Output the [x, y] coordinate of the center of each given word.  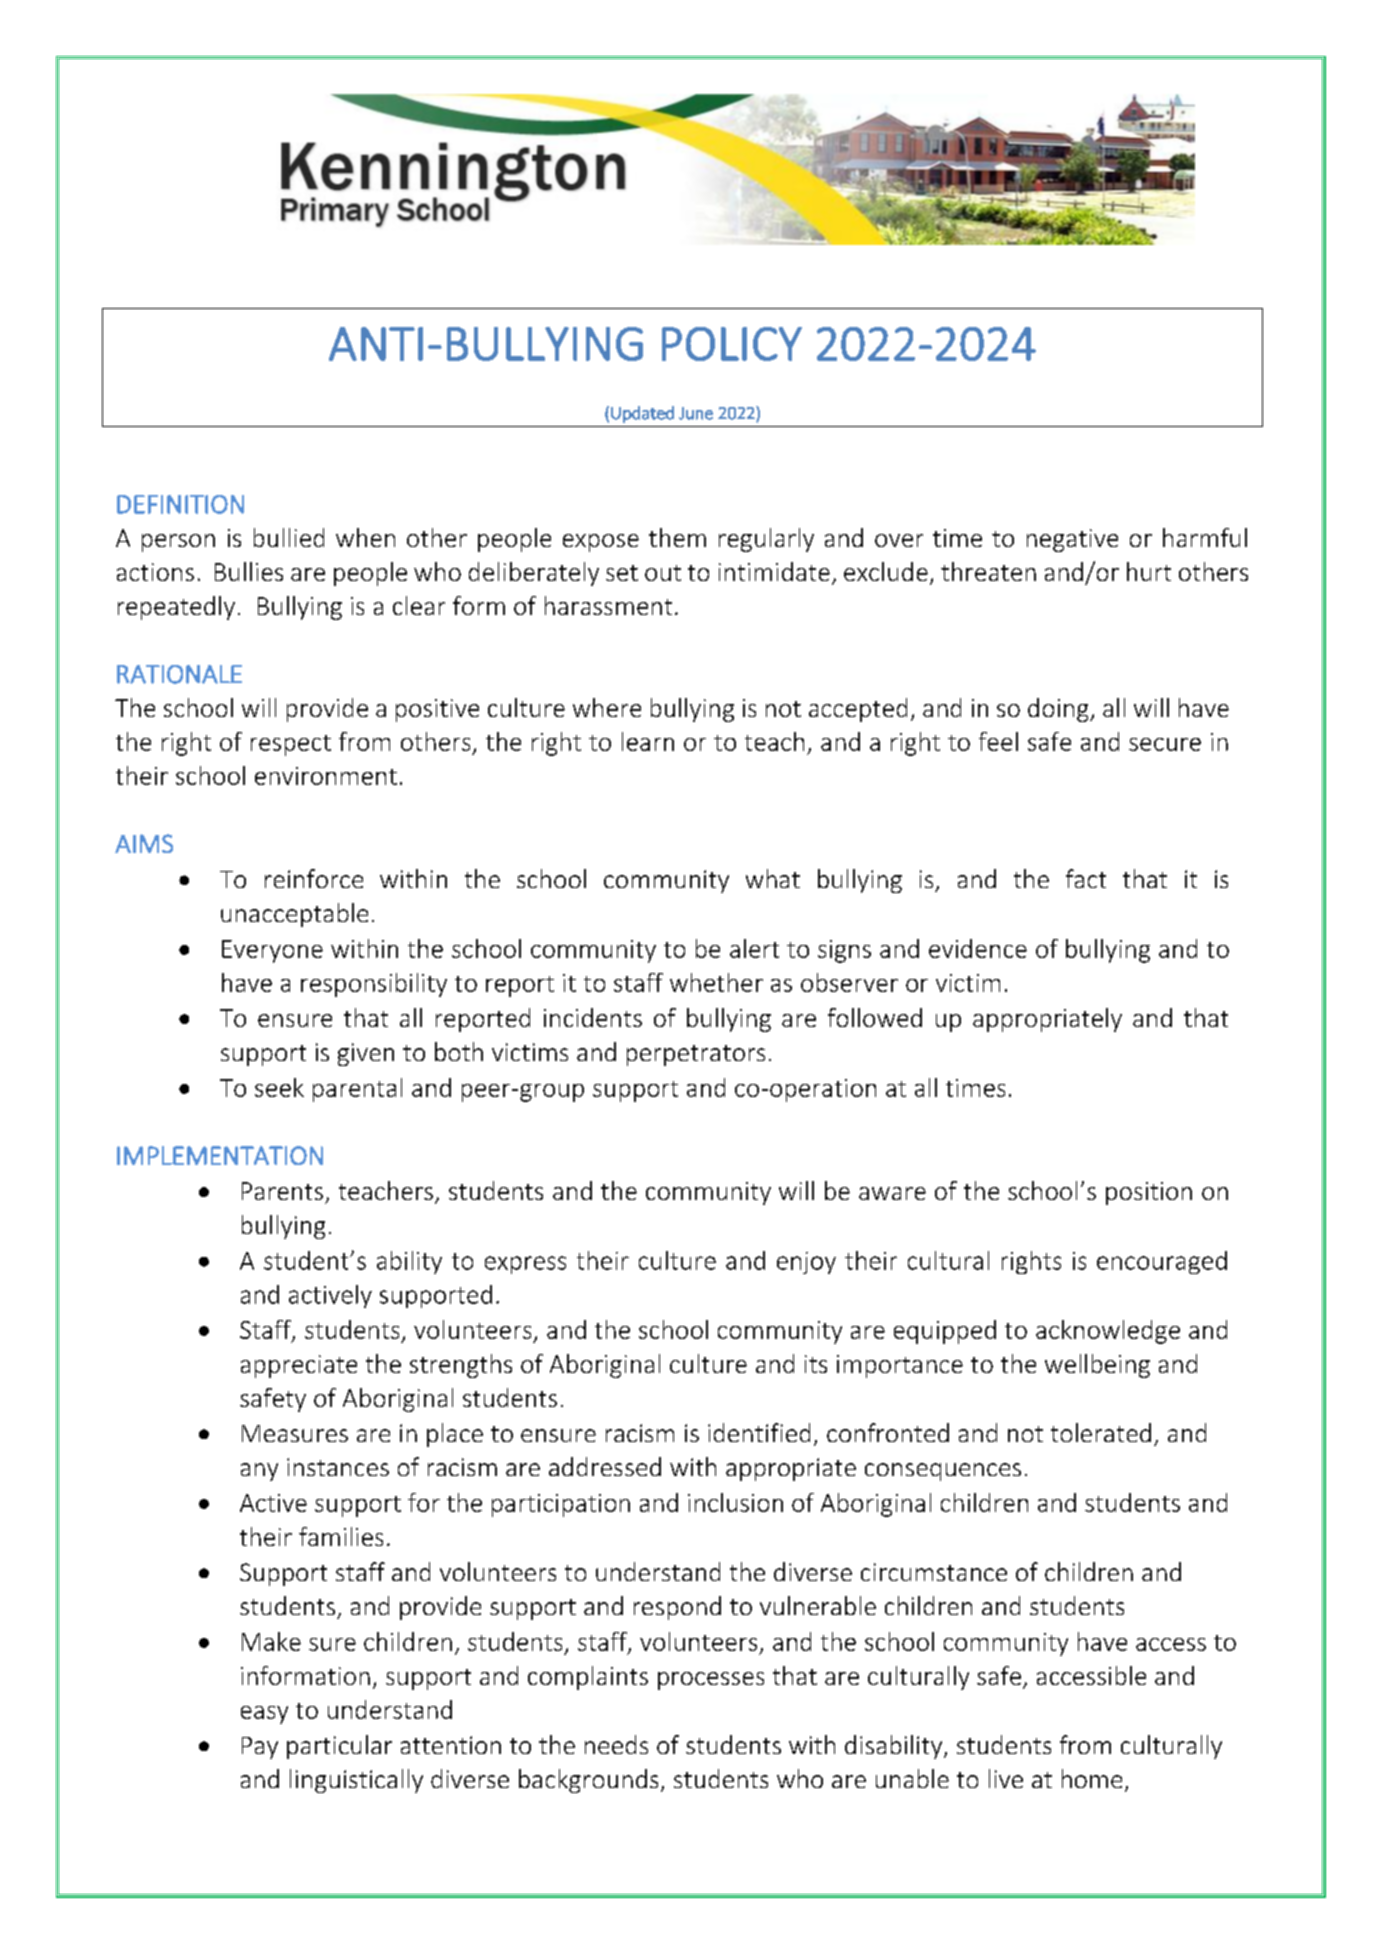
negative [1072, 540]
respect [291, 745]
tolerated [1101, 1432]
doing [1059, 710]
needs [616, 1744]
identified [759, 1432]
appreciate [299, 1366]
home [1092, 1778]
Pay [260, 1748]
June [696, 413]
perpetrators [696, 1055]
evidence [978, 948]
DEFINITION [180, 504]
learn [648, 741]
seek [279, 1087]
